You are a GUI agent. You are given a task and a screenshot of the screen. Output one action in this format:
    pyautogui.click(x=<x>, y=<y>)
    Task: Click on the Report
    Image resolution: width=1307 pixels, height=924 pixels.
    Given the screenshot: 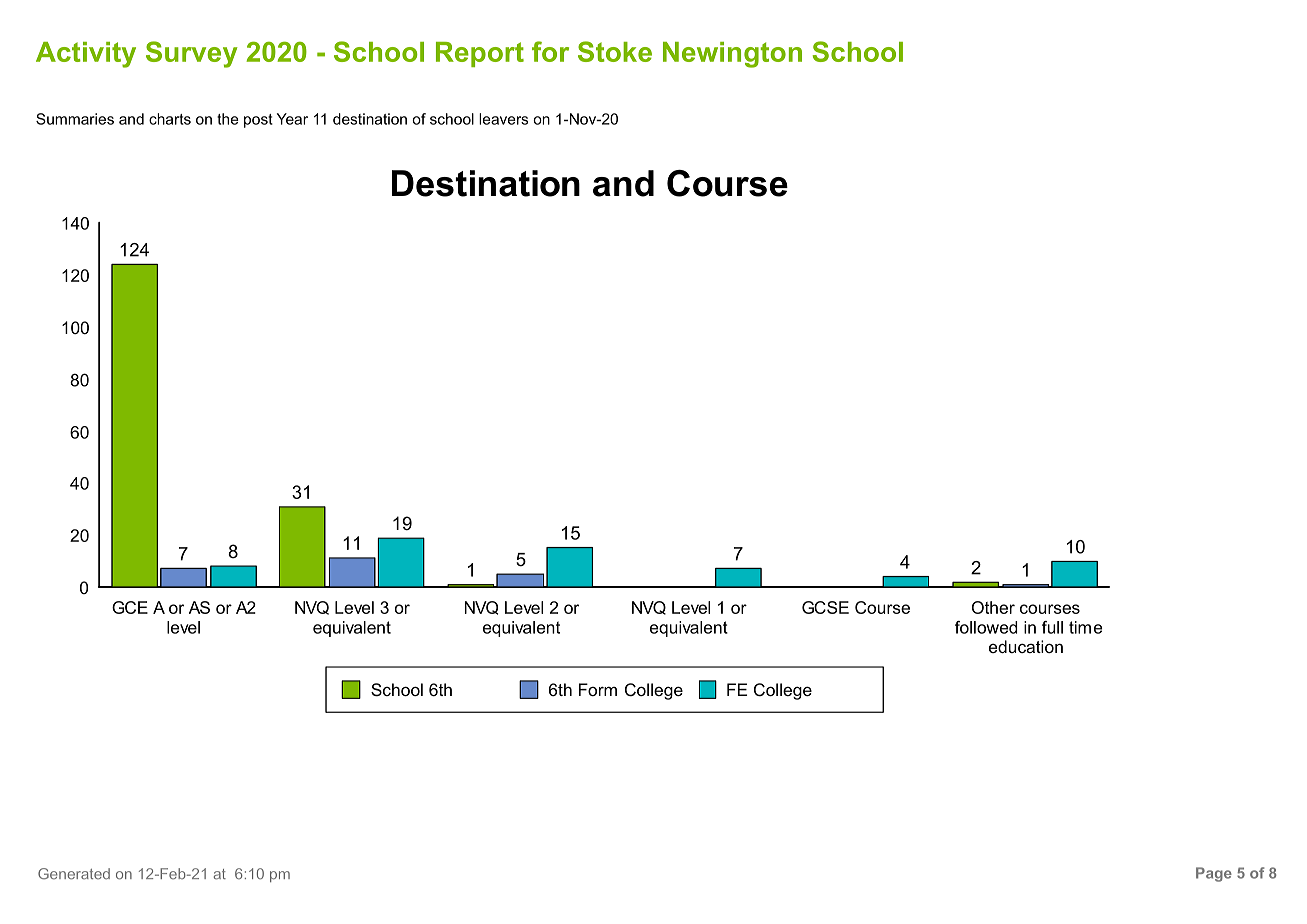 What is the action you would take?
    pyautogui.click(x=480, y=54)
